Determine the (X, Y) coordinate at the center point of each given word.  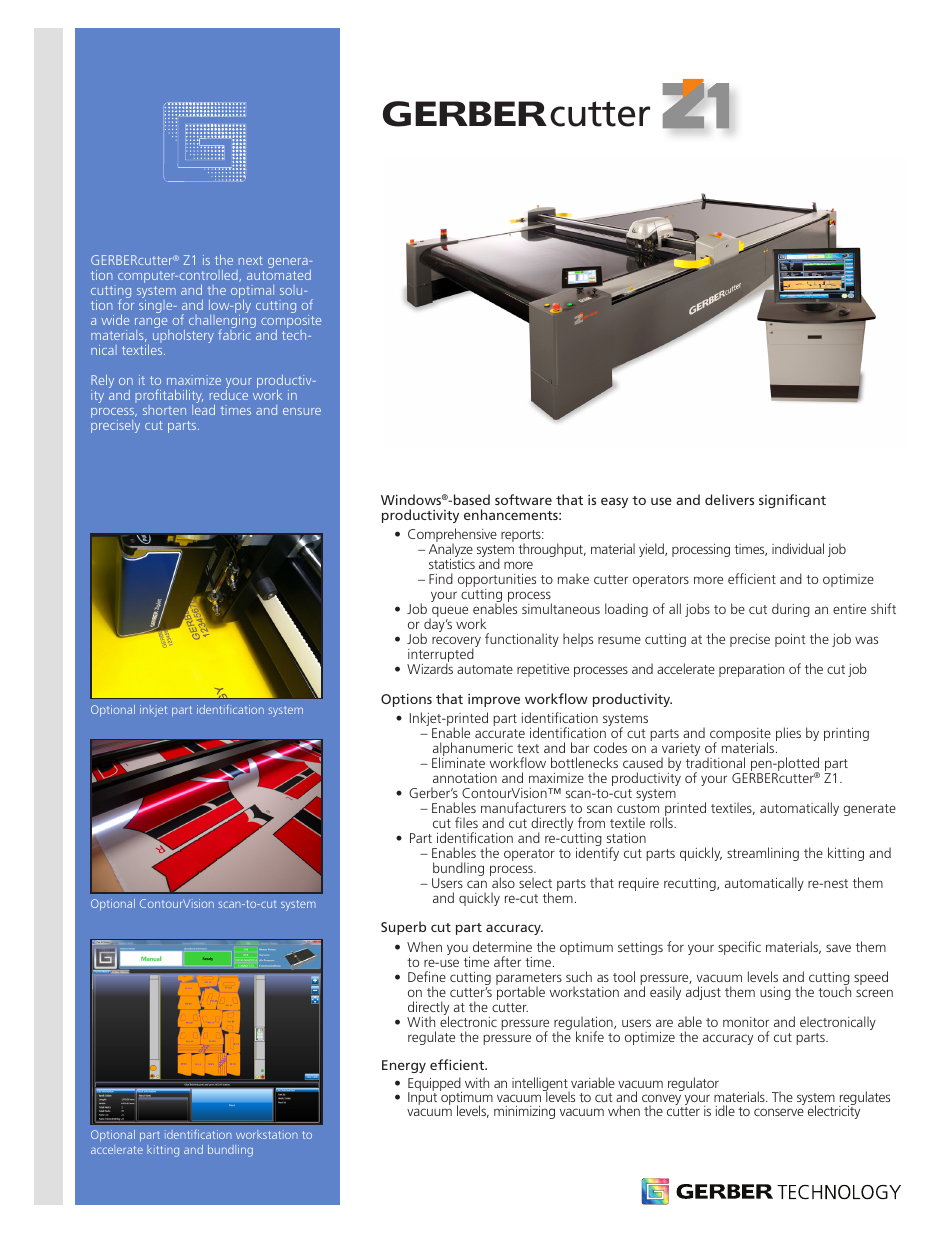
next (251, 260)
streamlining (763, 854)
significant (792, 501)
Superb (403, 928)
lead (203, 408)
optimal (252, 293)
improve (494, 700)
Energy (404, 1066)
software (523, 499)
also (502, 881)
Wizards (430, 667)
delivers (729, 499)
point (790, 640)
